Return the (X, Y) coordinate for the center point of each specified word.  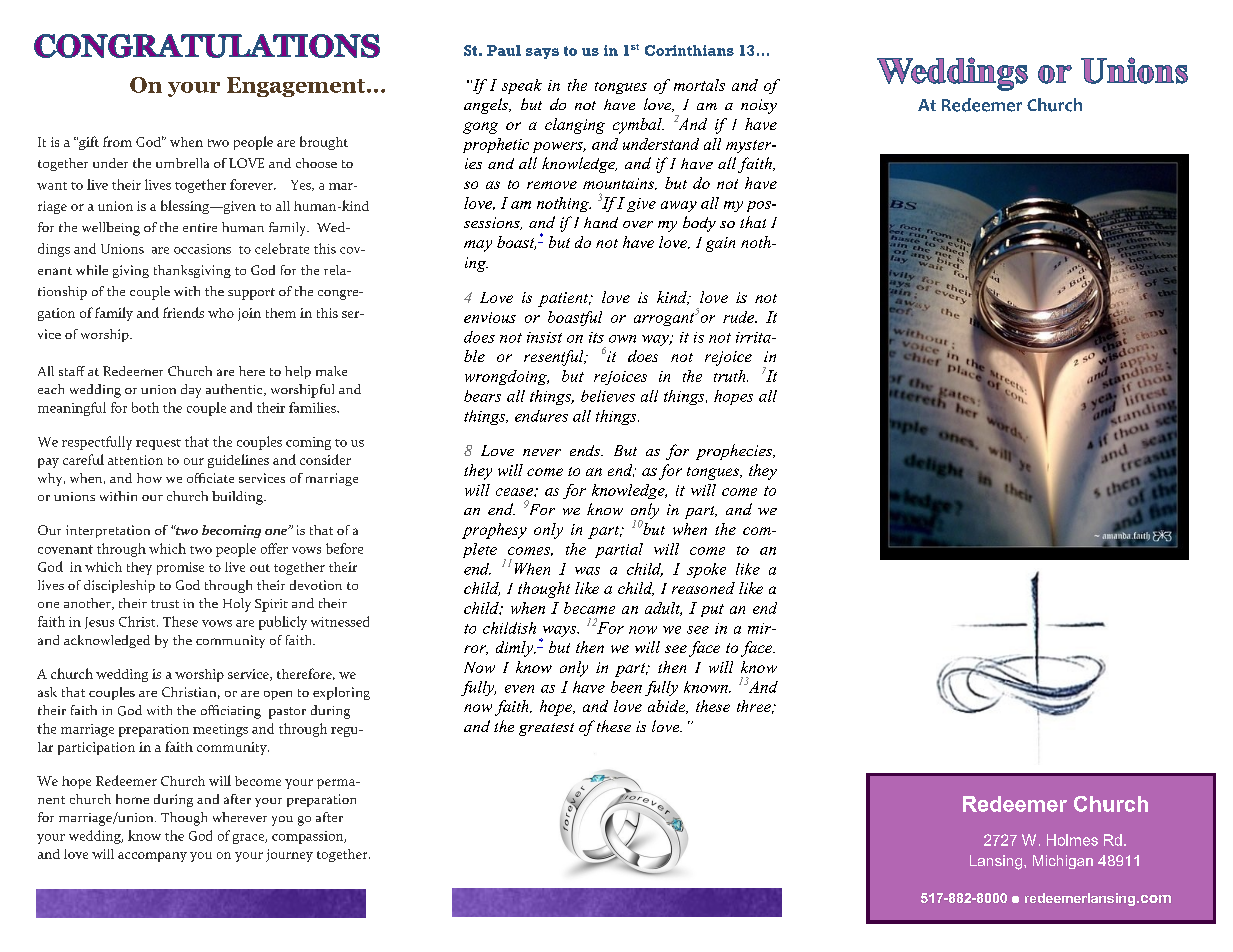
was (587, 571)
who (221, 313)
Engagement (297, 87)
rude (740, 317)
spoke (706, 570)
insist (544, 337)
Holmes (1072, 840)
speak (522, 86)
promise (180, 568)
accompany (152, 857)
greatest (546, 729)
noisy (759, 106)
